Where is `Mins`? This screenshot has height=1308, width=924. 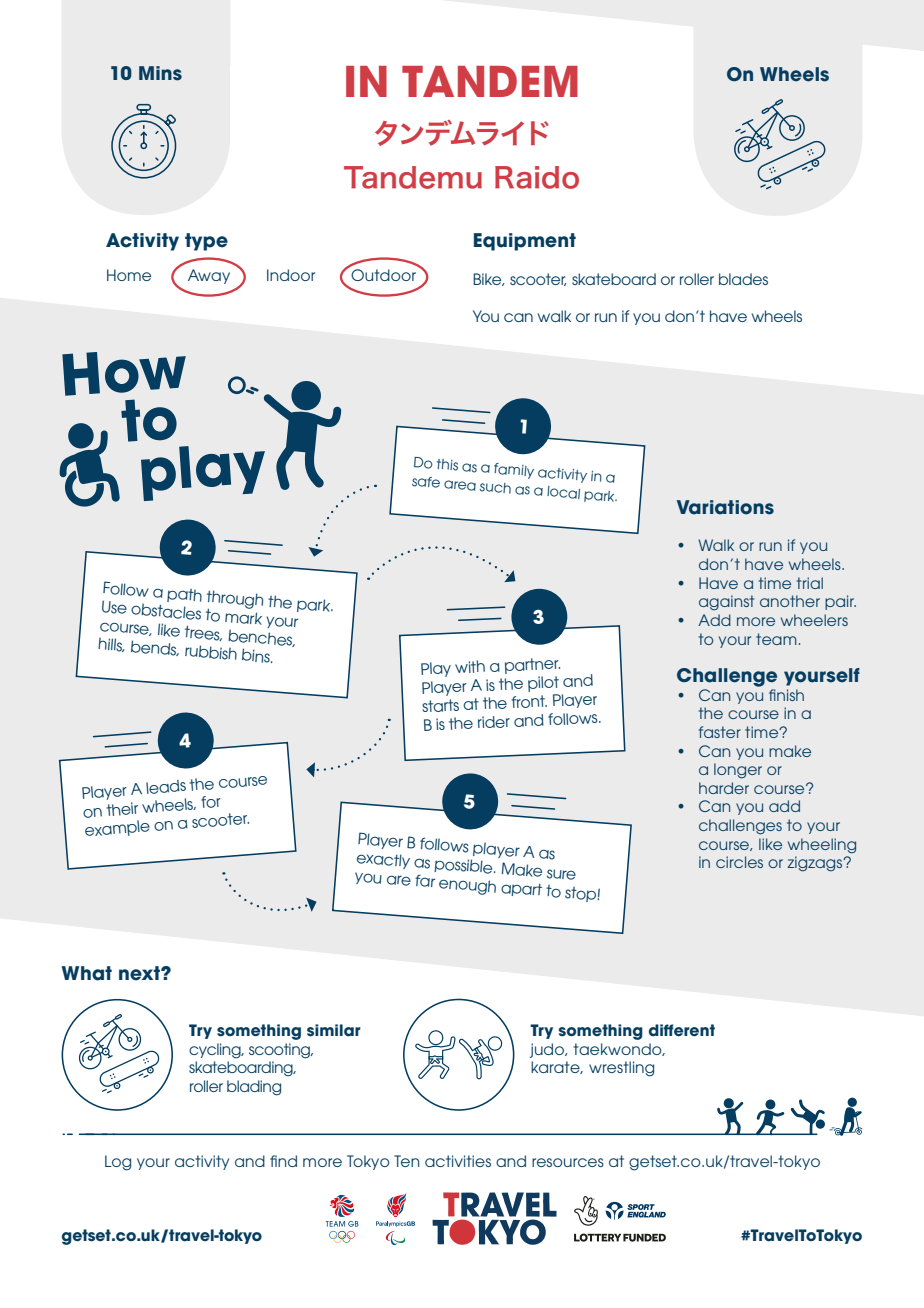 Mins is located at coordinates (160, 73).
